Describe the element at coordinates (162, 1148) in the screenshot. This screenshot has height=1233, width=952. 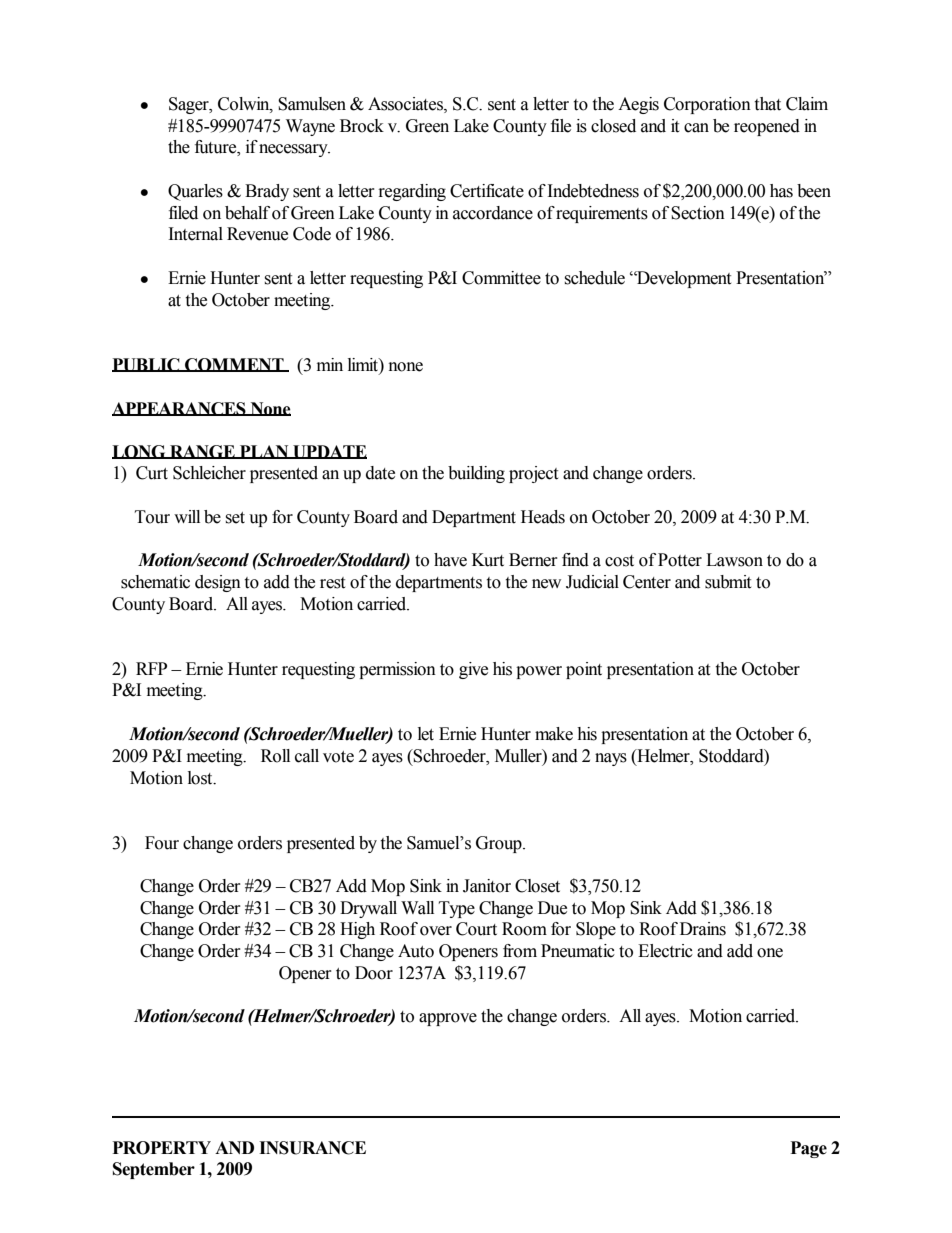
I see `PROPERTY` at that location.
